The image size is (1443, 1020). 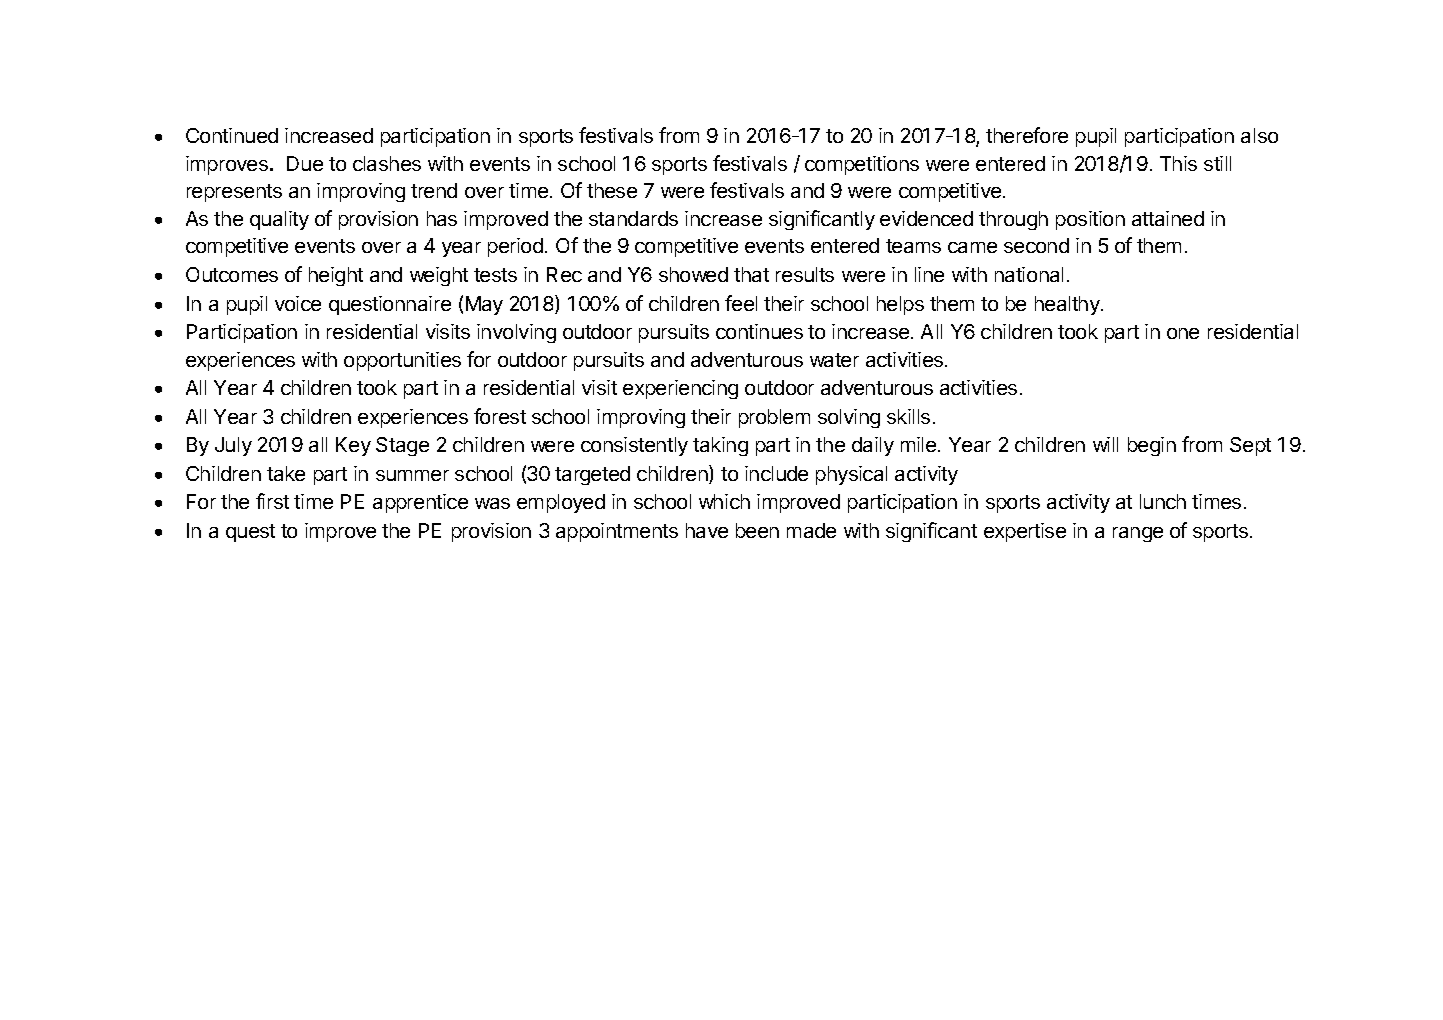 I want to click on Key, so click(x=353, y=446).
